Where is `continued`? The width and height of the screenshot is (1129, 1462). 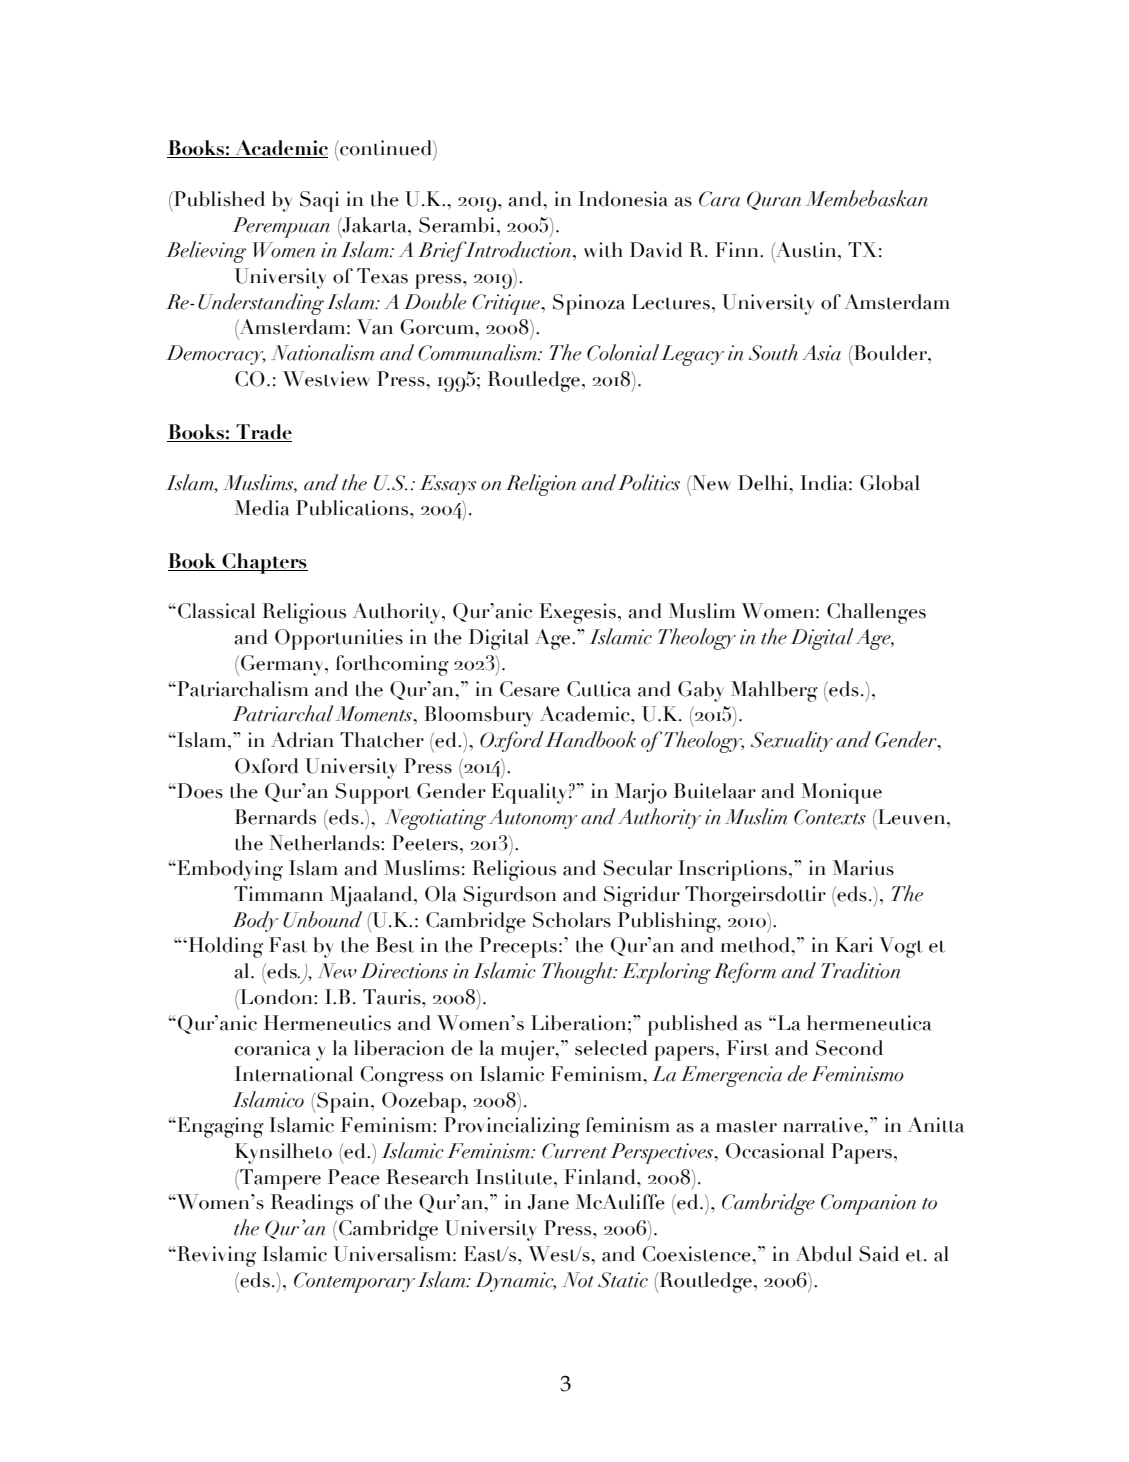 continued is located at coordinates (386, 148).
